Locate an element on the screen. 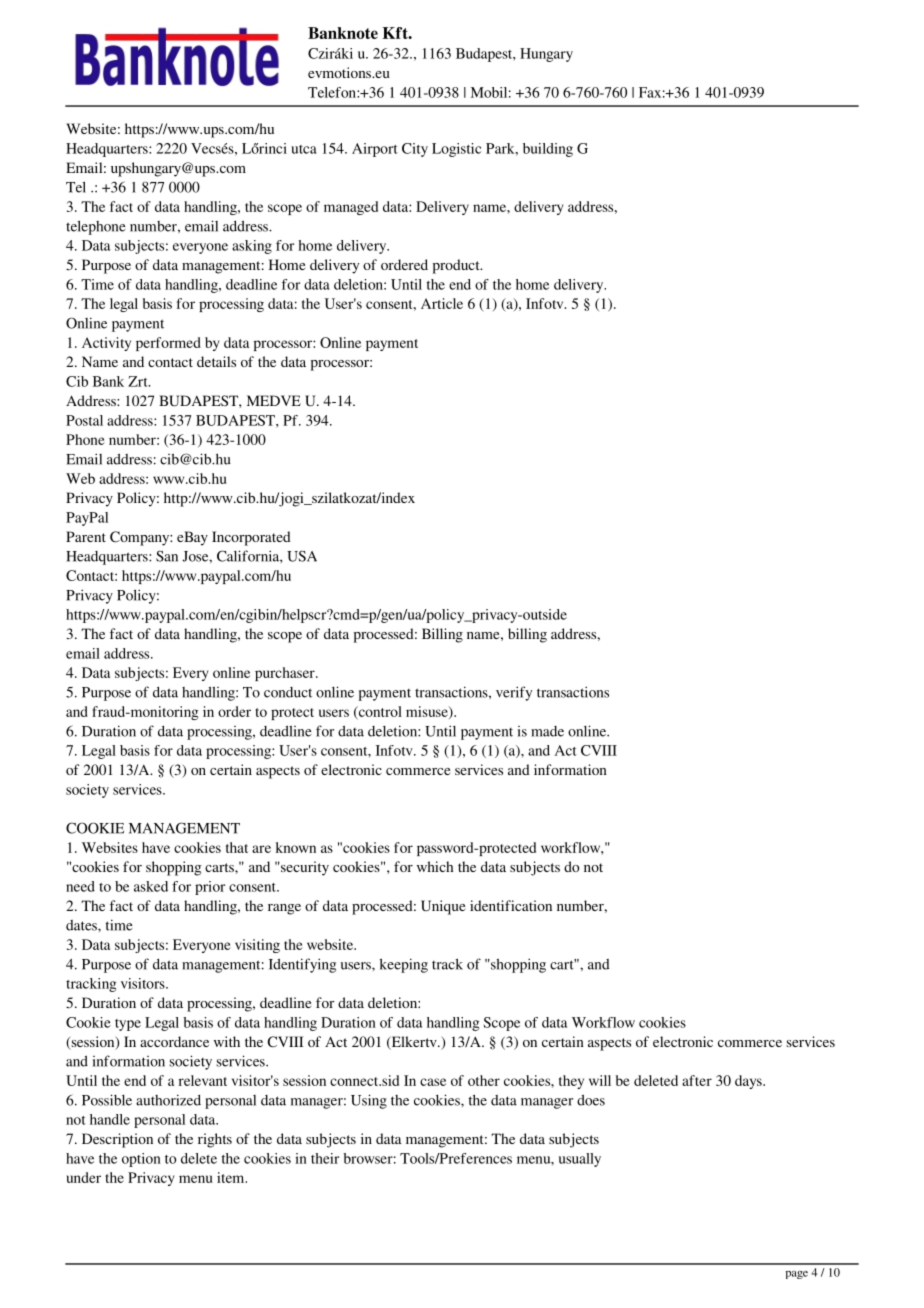 This screenshot has width=924, height=1308. item is located at coordinates (232, 1177).
